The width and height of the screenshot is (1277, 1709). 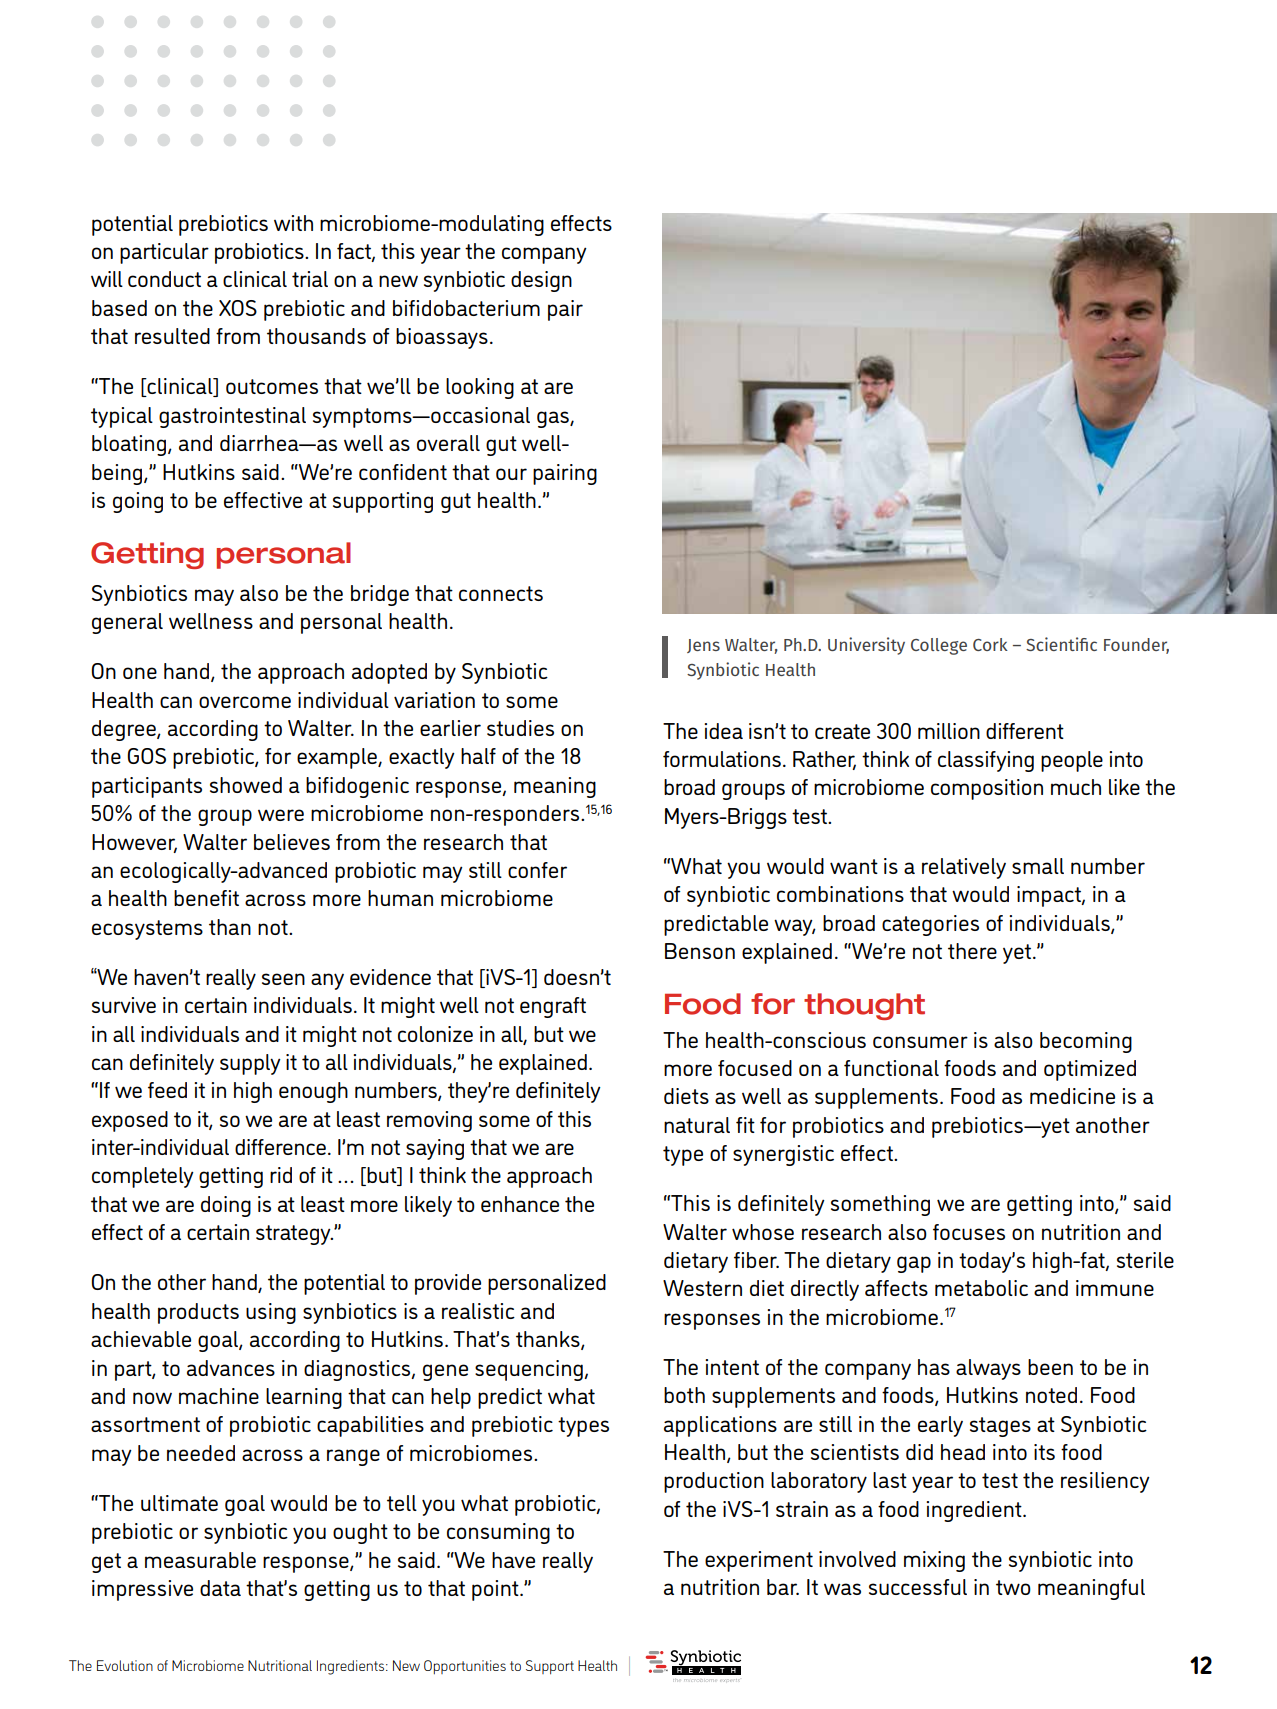 I want to click on Scientific, so click(x=1061, y=644).
